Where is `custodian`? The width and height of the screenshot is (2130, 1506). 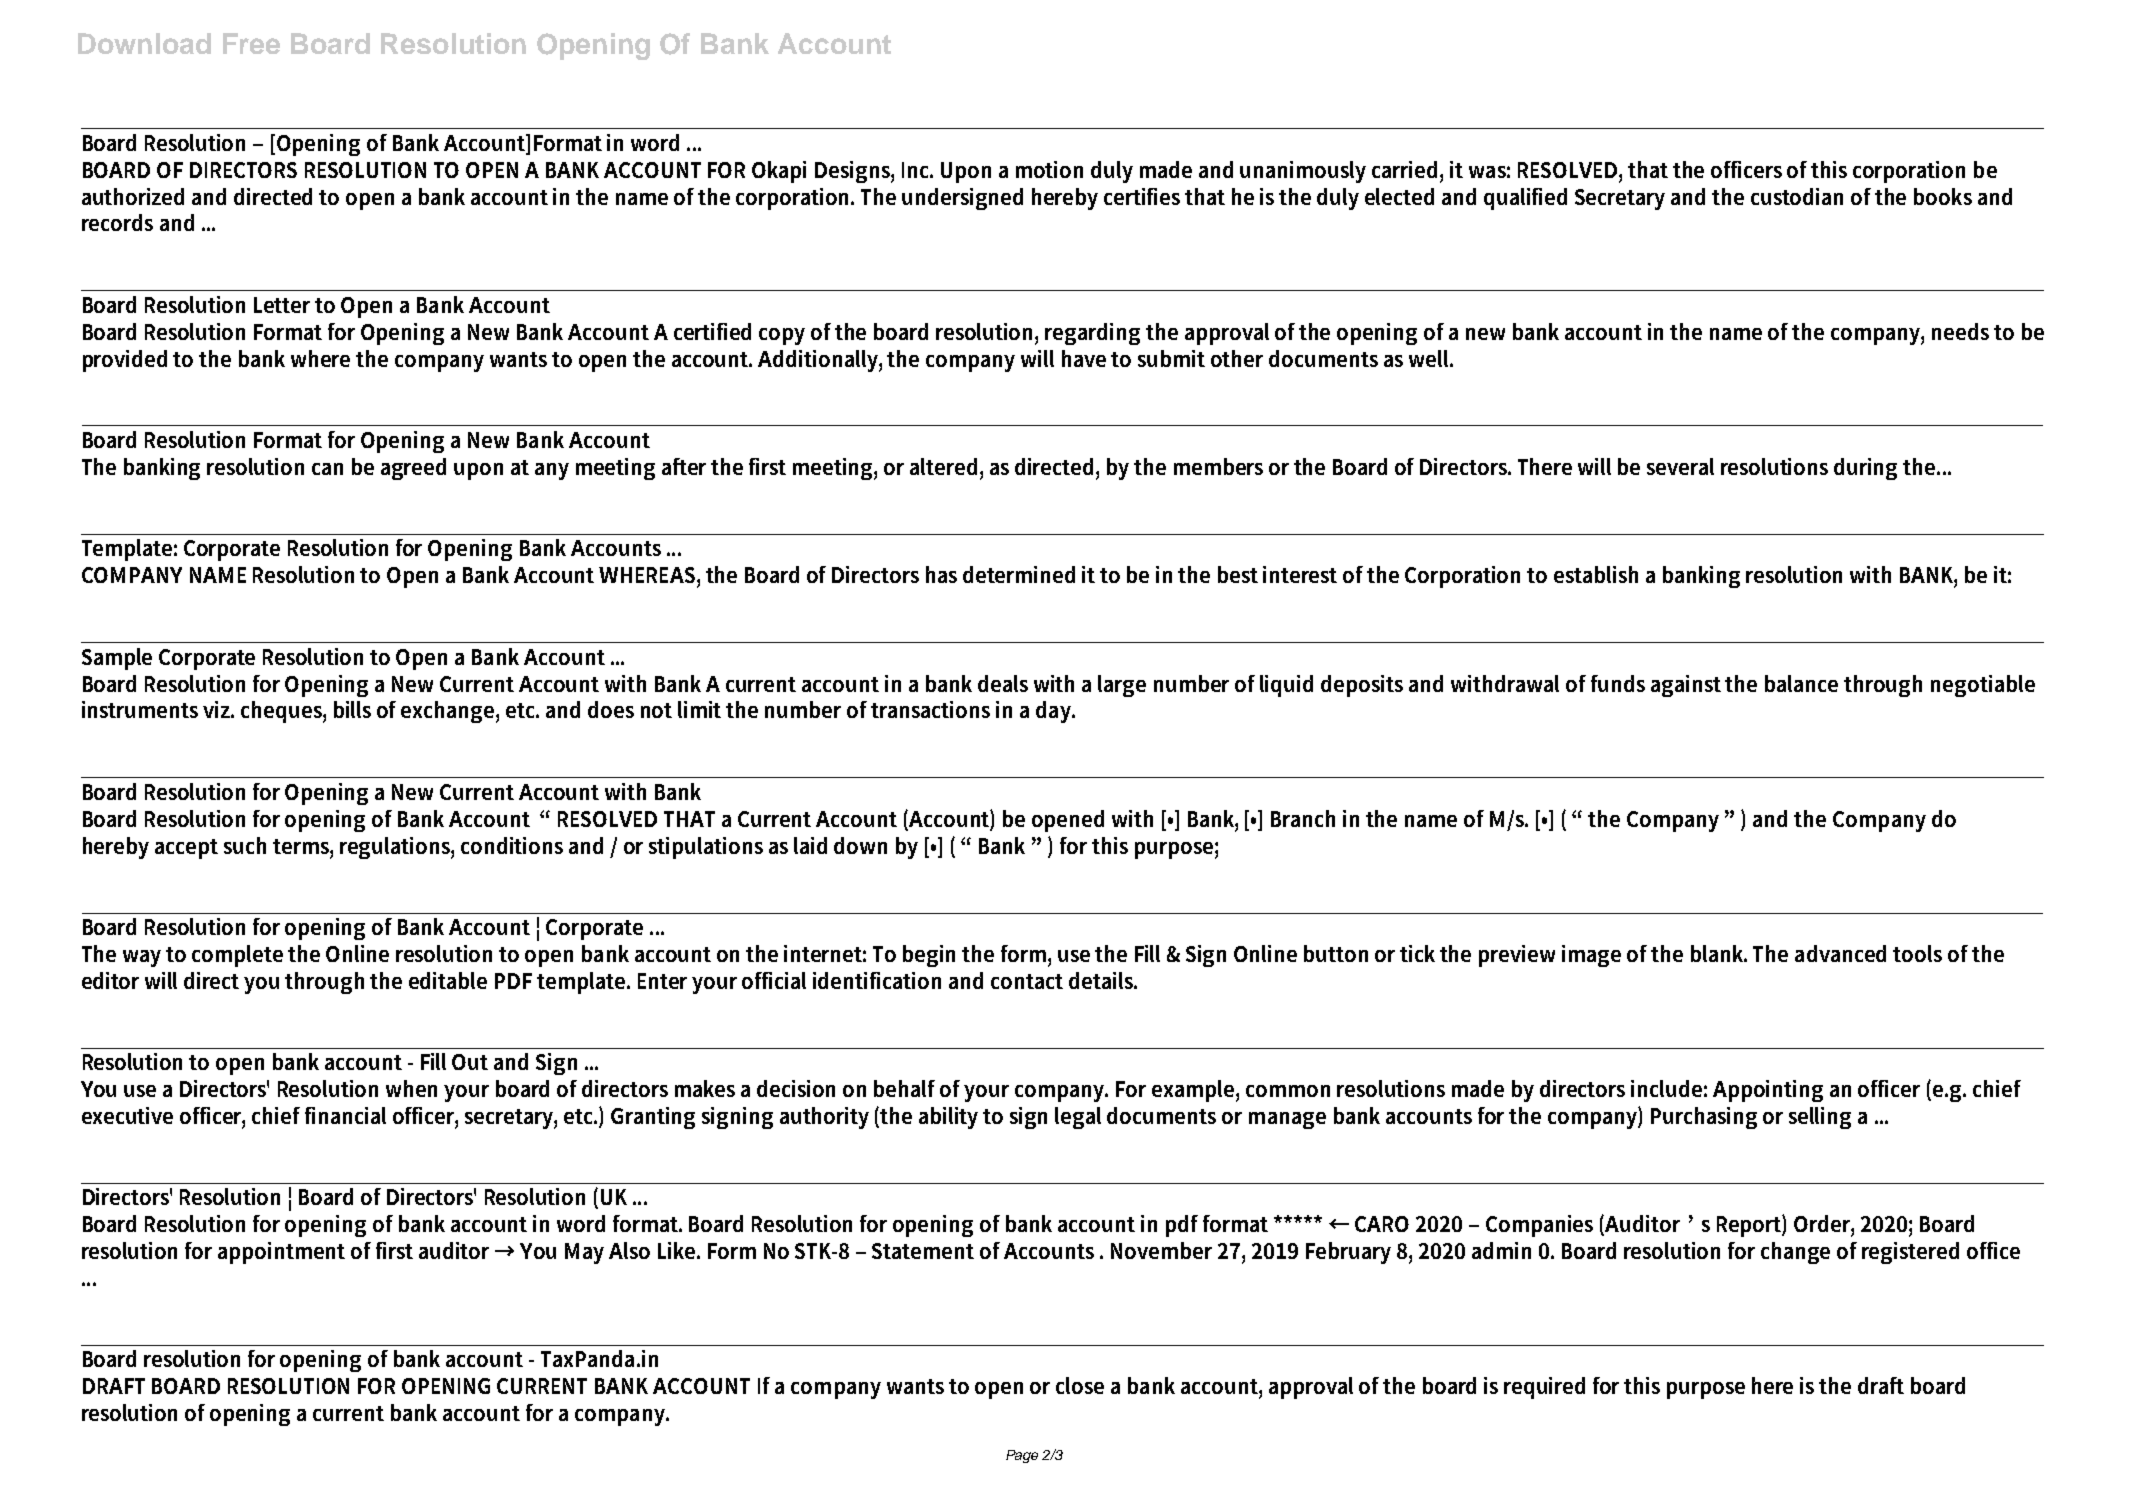 custodian is located at coordinates (1797, 196).
